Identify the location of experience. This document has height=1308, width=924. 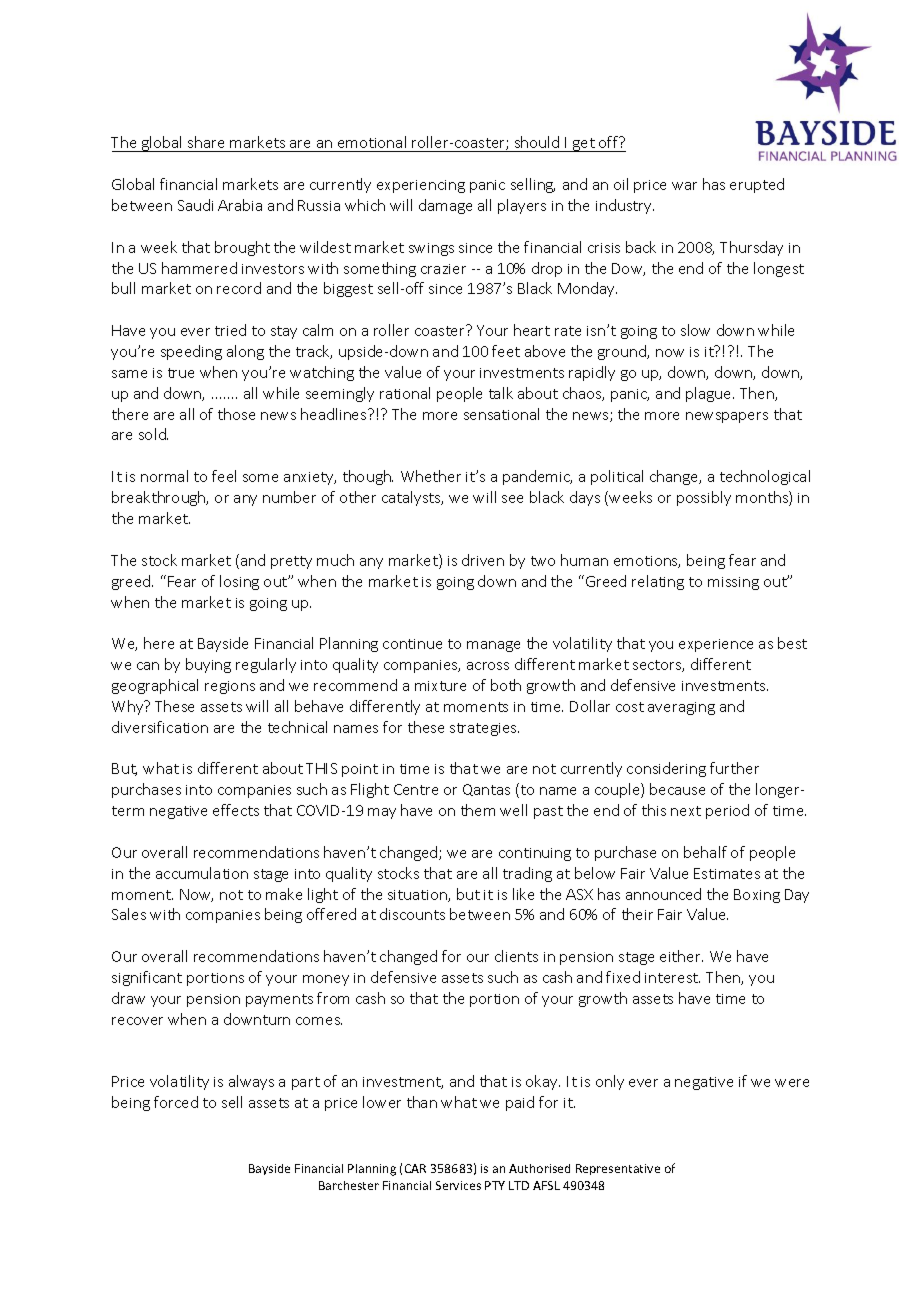
(716, 645).
